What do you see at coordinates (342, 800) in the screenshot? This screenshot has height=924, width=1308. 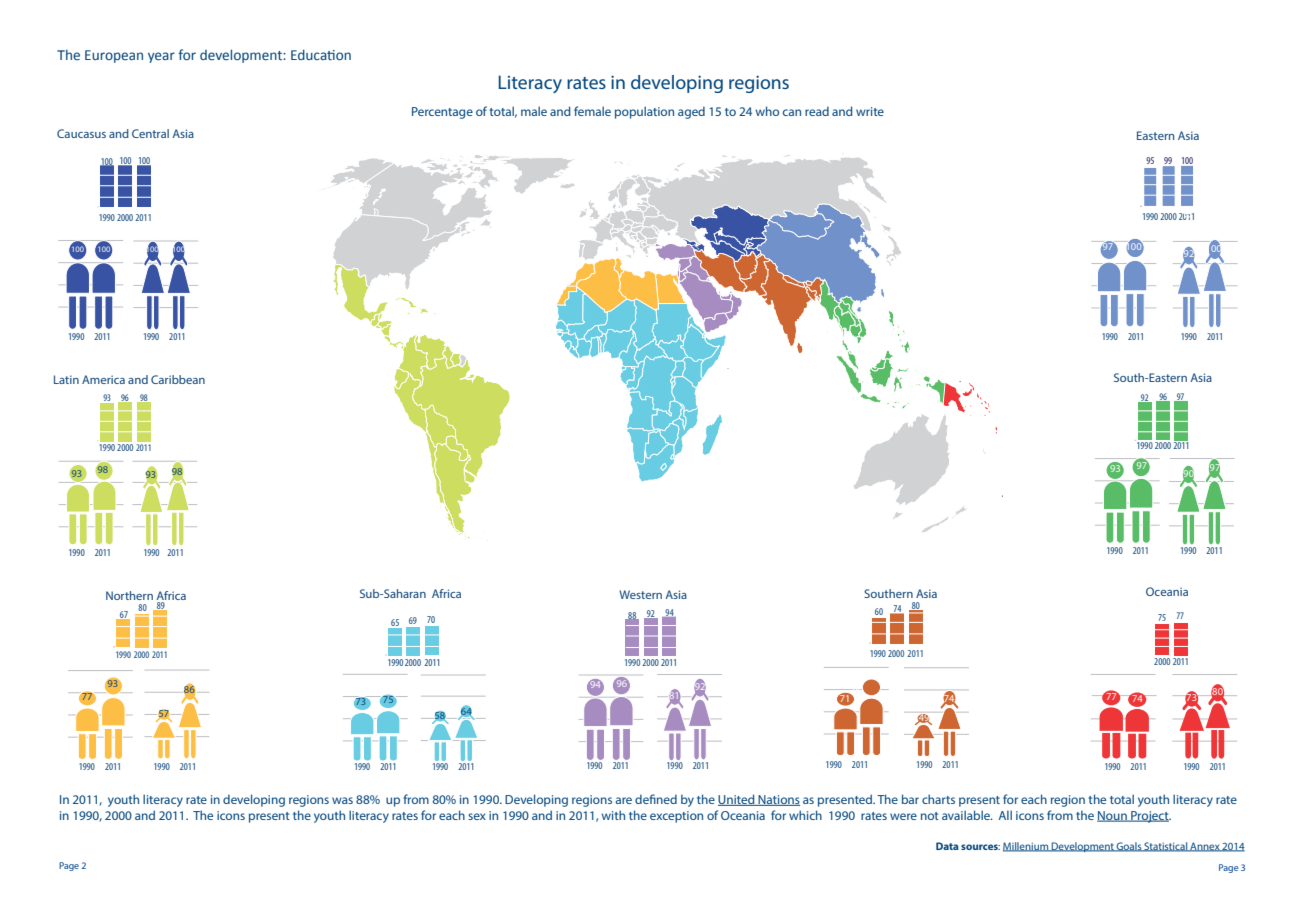 I see `was` at bounding box center [342, 800].
